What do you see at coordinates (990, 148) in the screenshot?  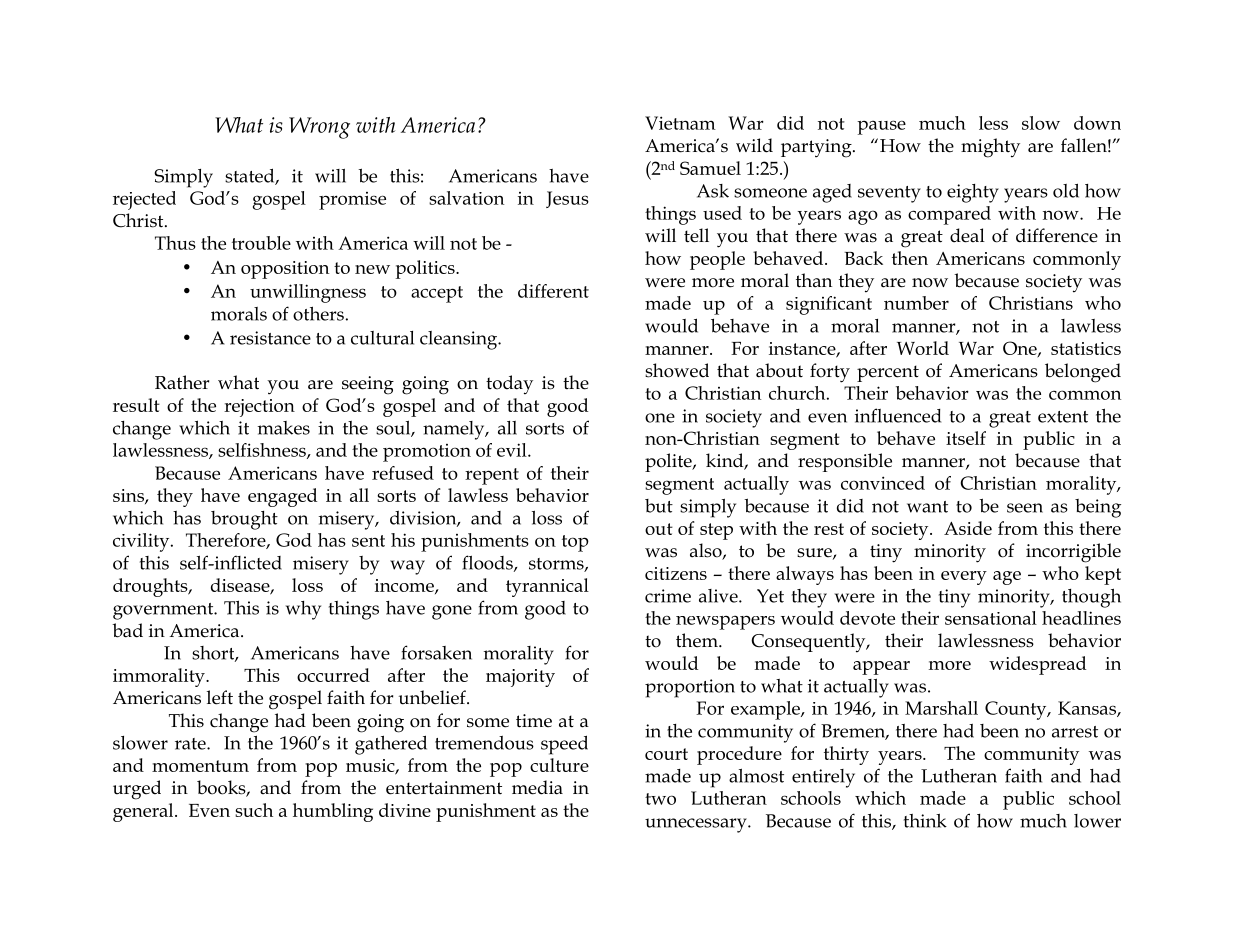 I see `mighty` at bounding box center [990, 148].
